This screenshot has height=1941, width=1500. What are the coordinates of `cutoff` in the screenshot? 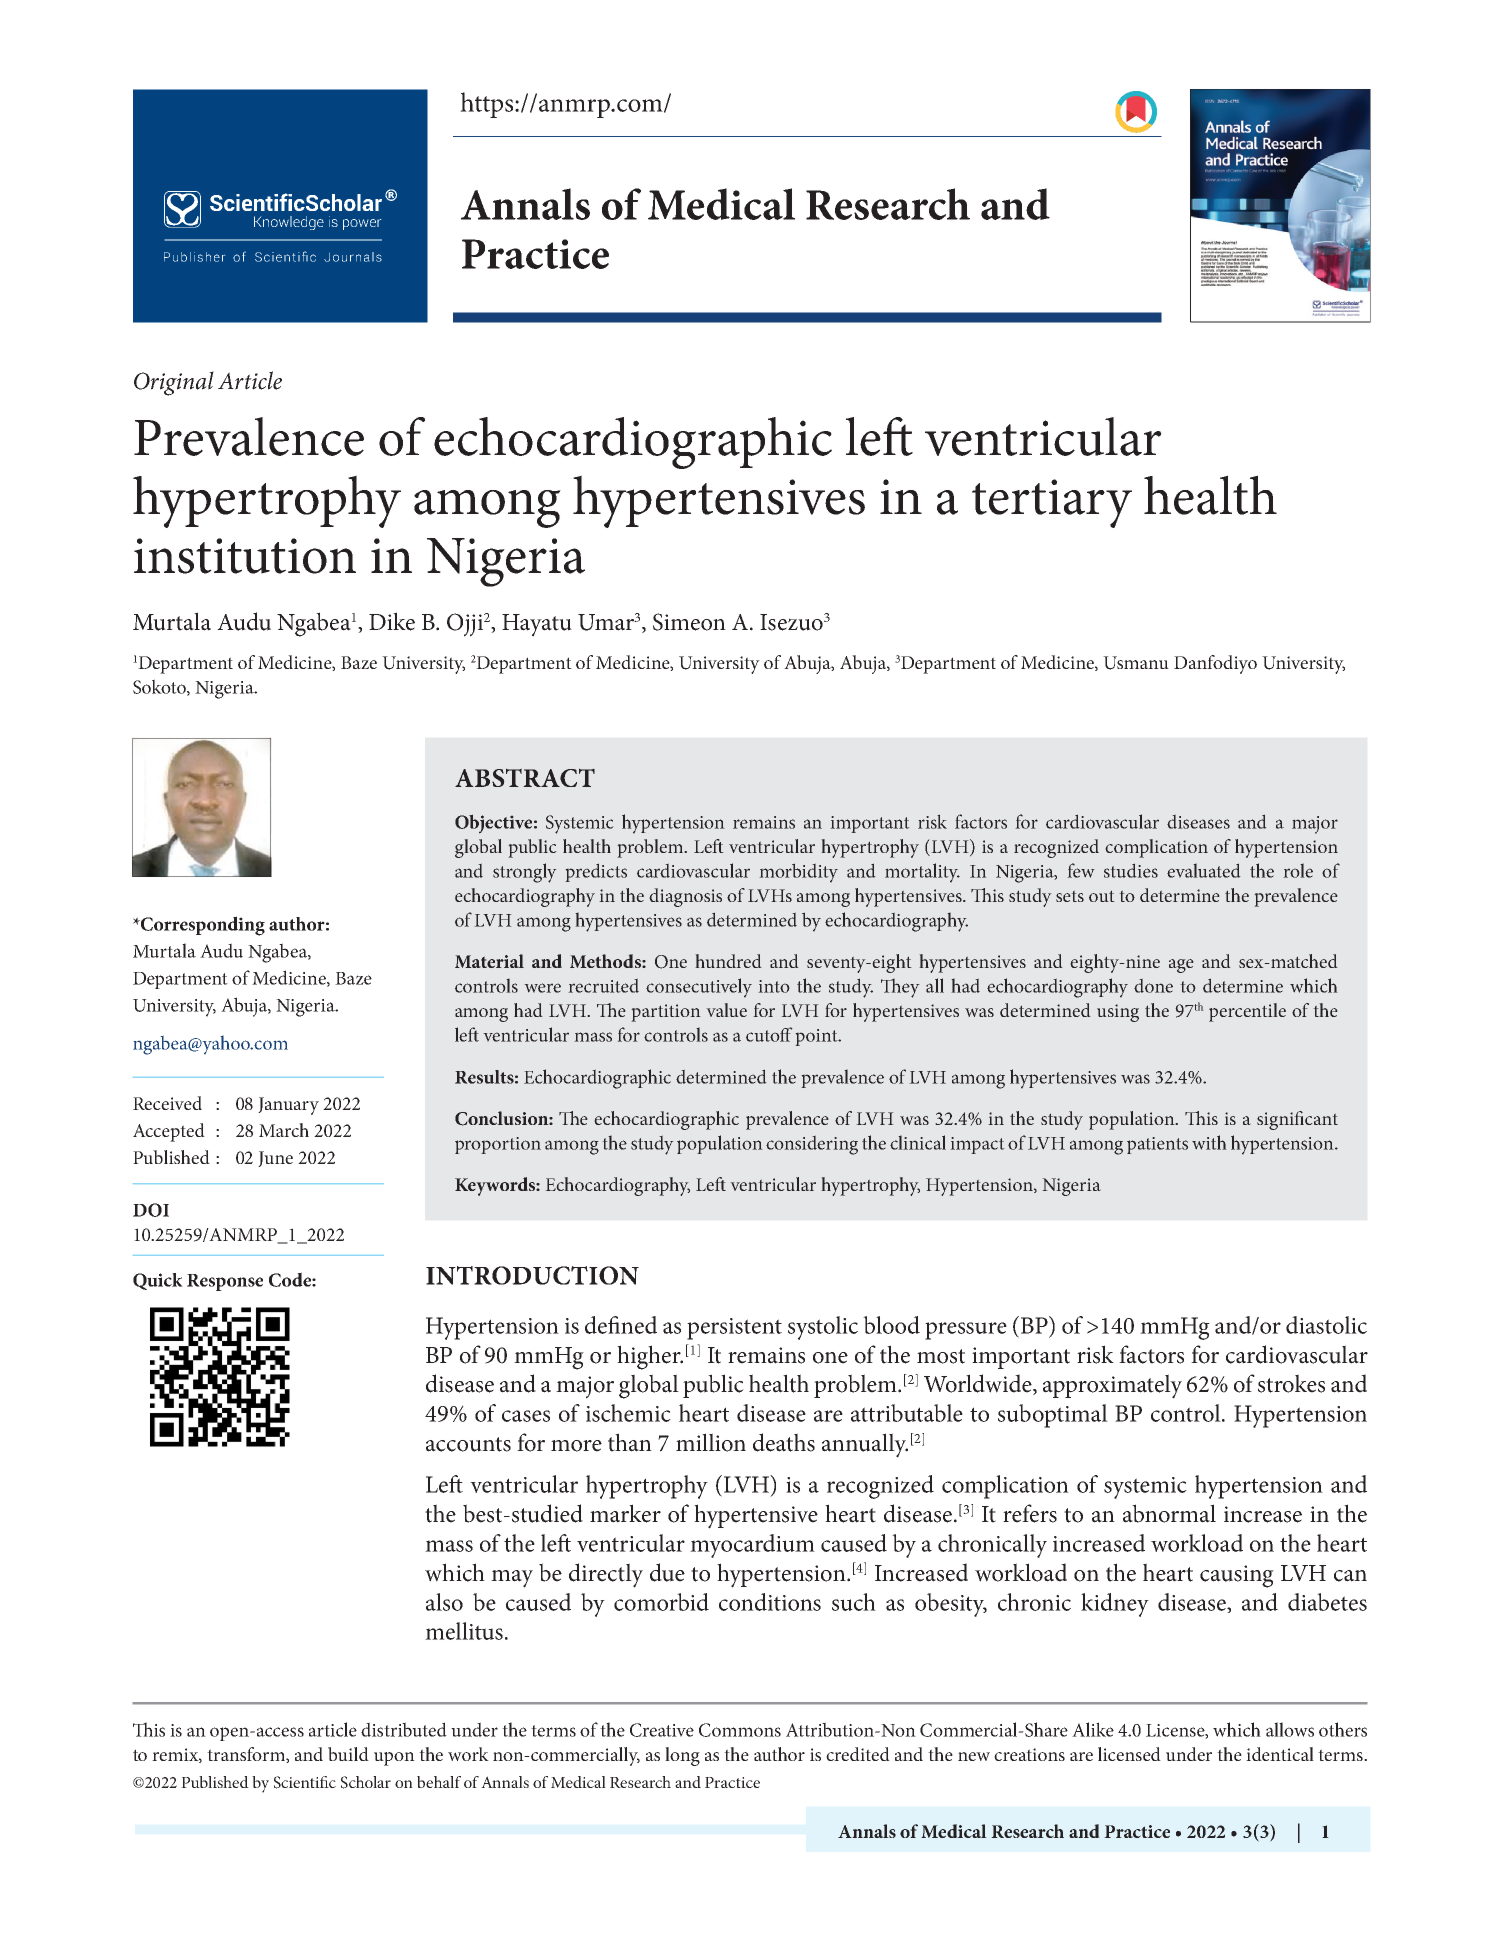 It's located at (769, 1034).
